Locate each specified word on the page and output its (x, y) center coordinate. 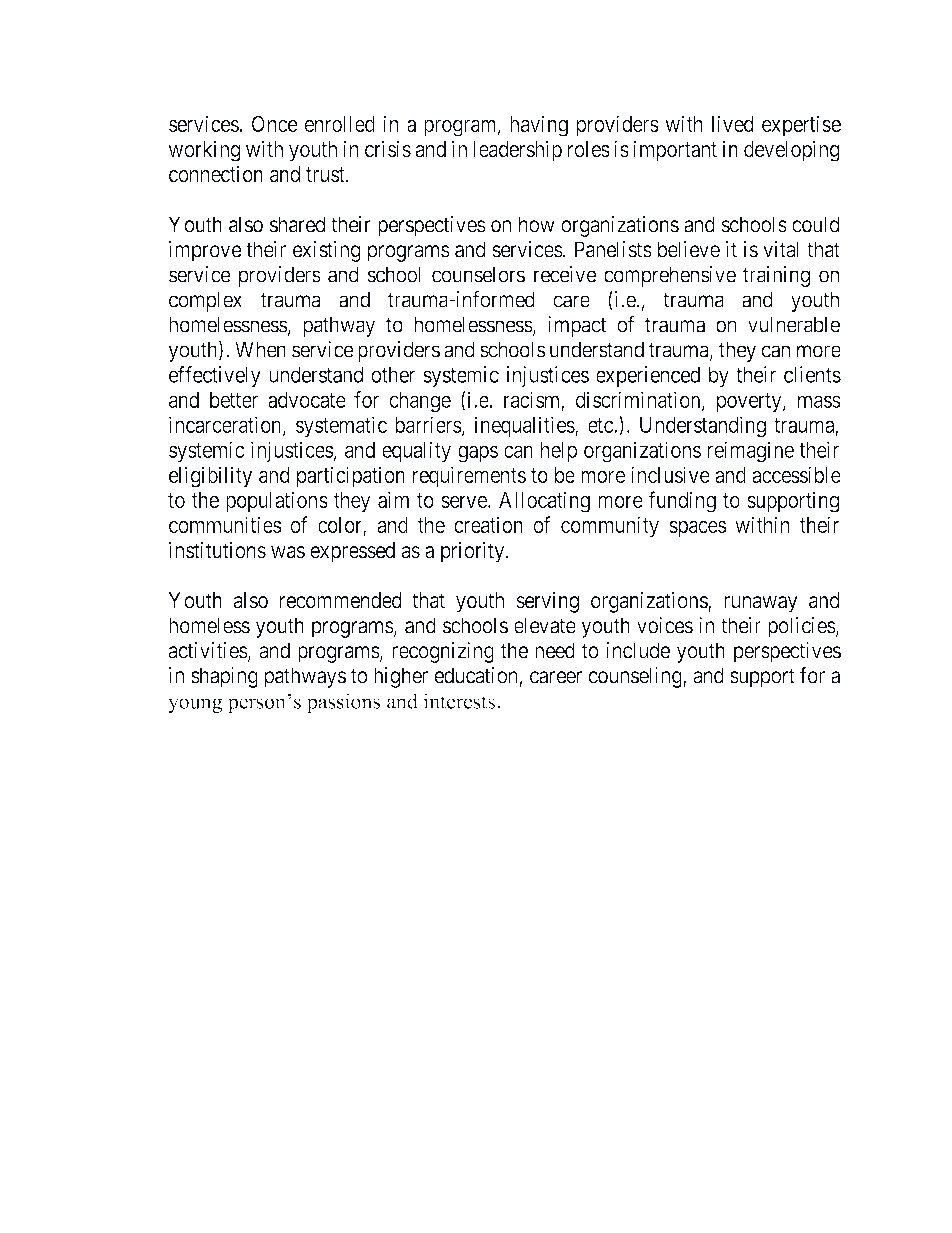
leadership (518, 151)
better (234, 400)
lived (733, 123)
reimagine (751, 452)
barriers (428, 424)
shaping (224, 677)
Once (275, 124)
